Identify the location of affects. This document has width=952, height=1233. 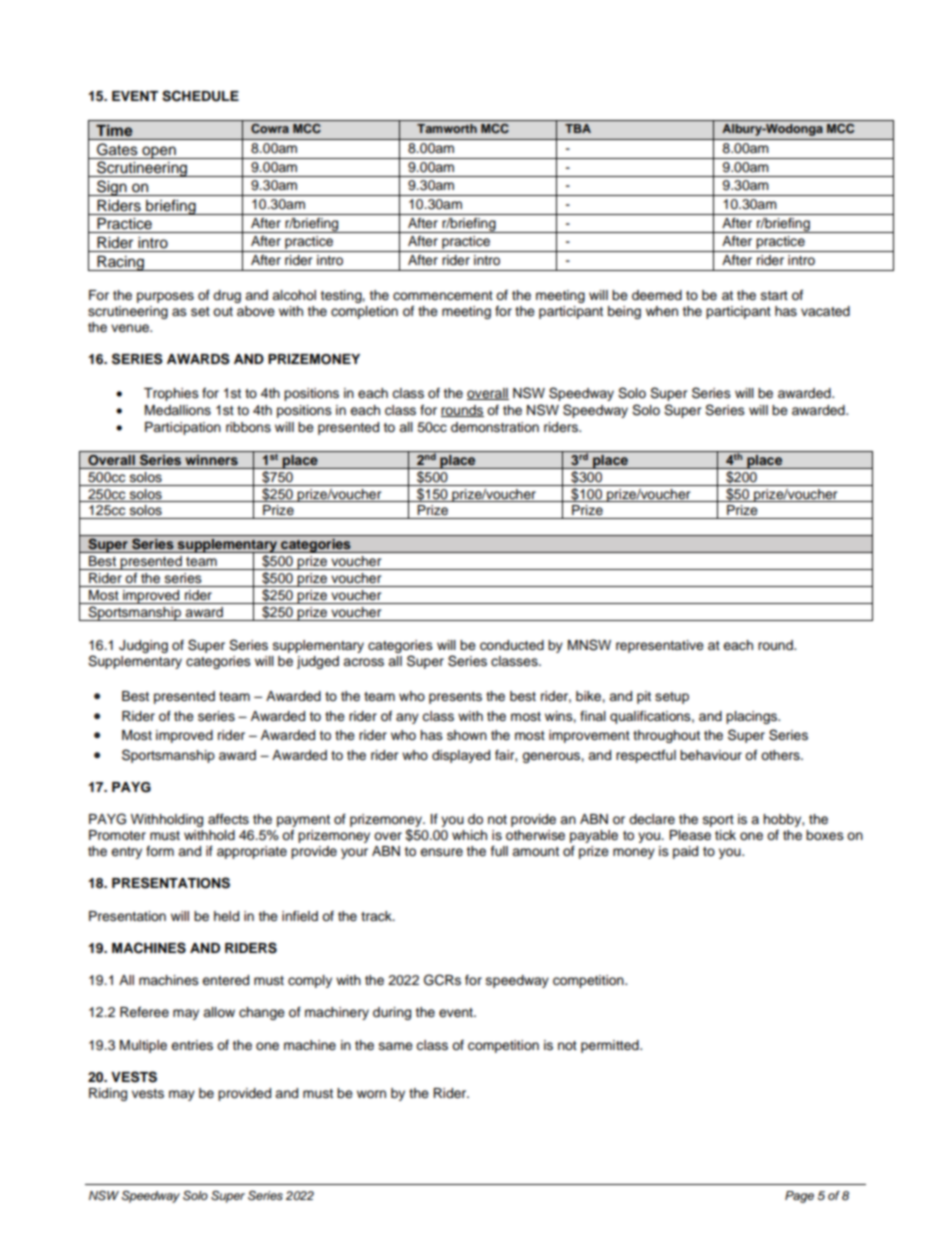
(228, 819).
